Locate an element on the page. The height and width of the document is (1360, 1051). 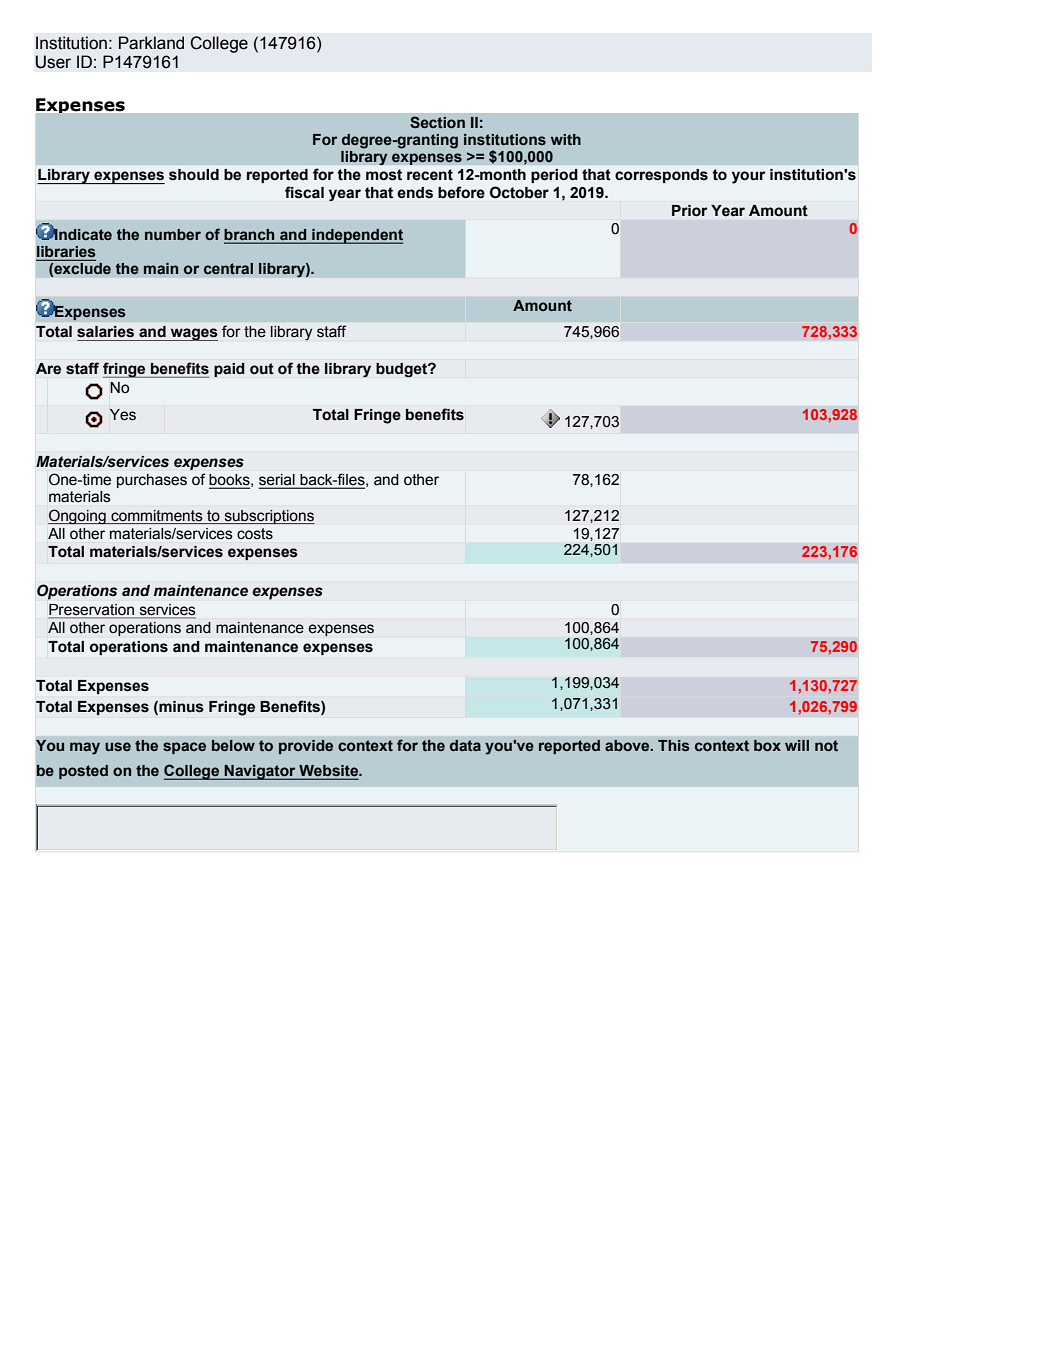
space is located at coordinates (184, 748).
